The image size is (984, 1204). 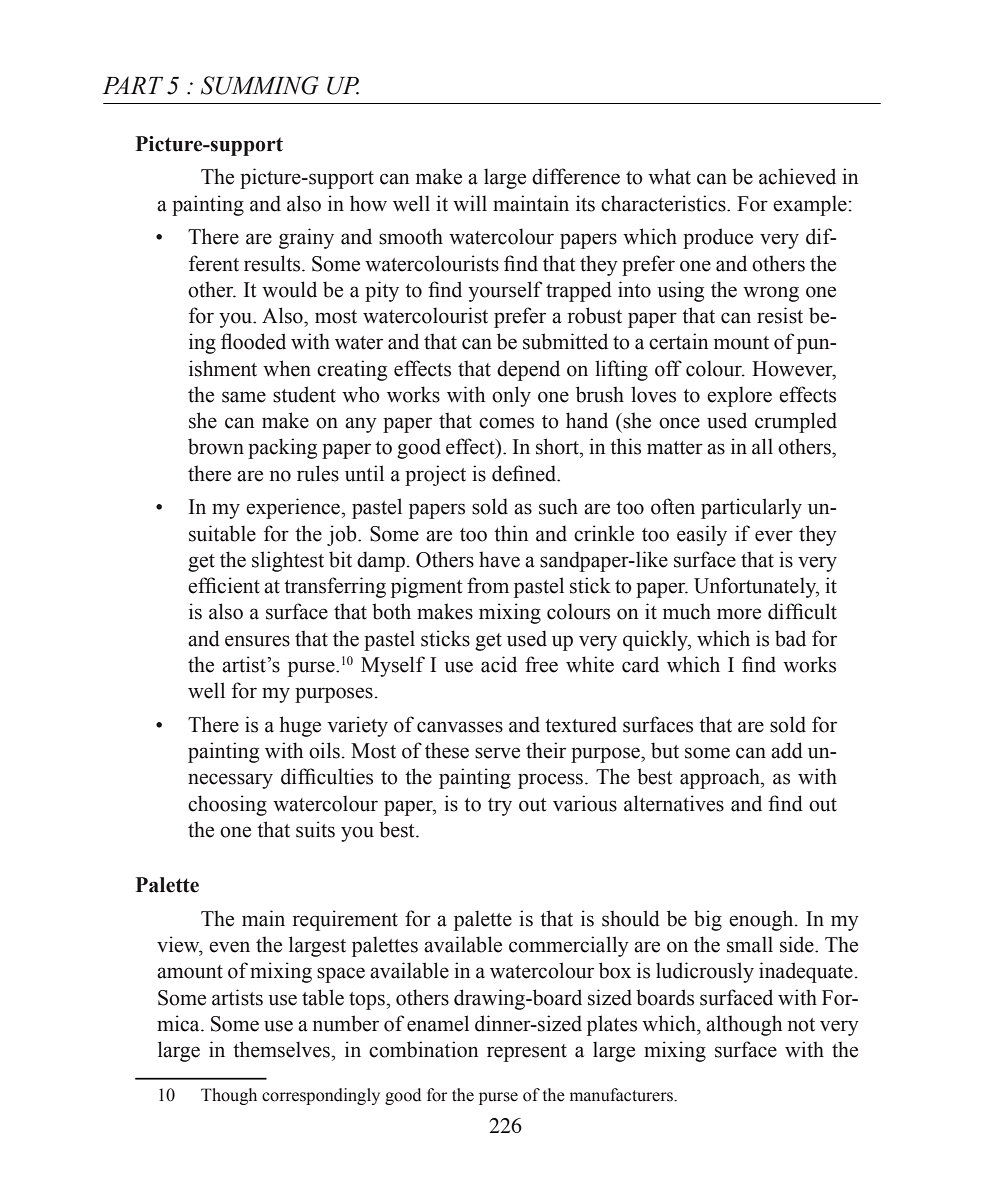 What do you see at coordinates (506, 423) in the page?
I see `comes` at bounding box center [506, 423].
